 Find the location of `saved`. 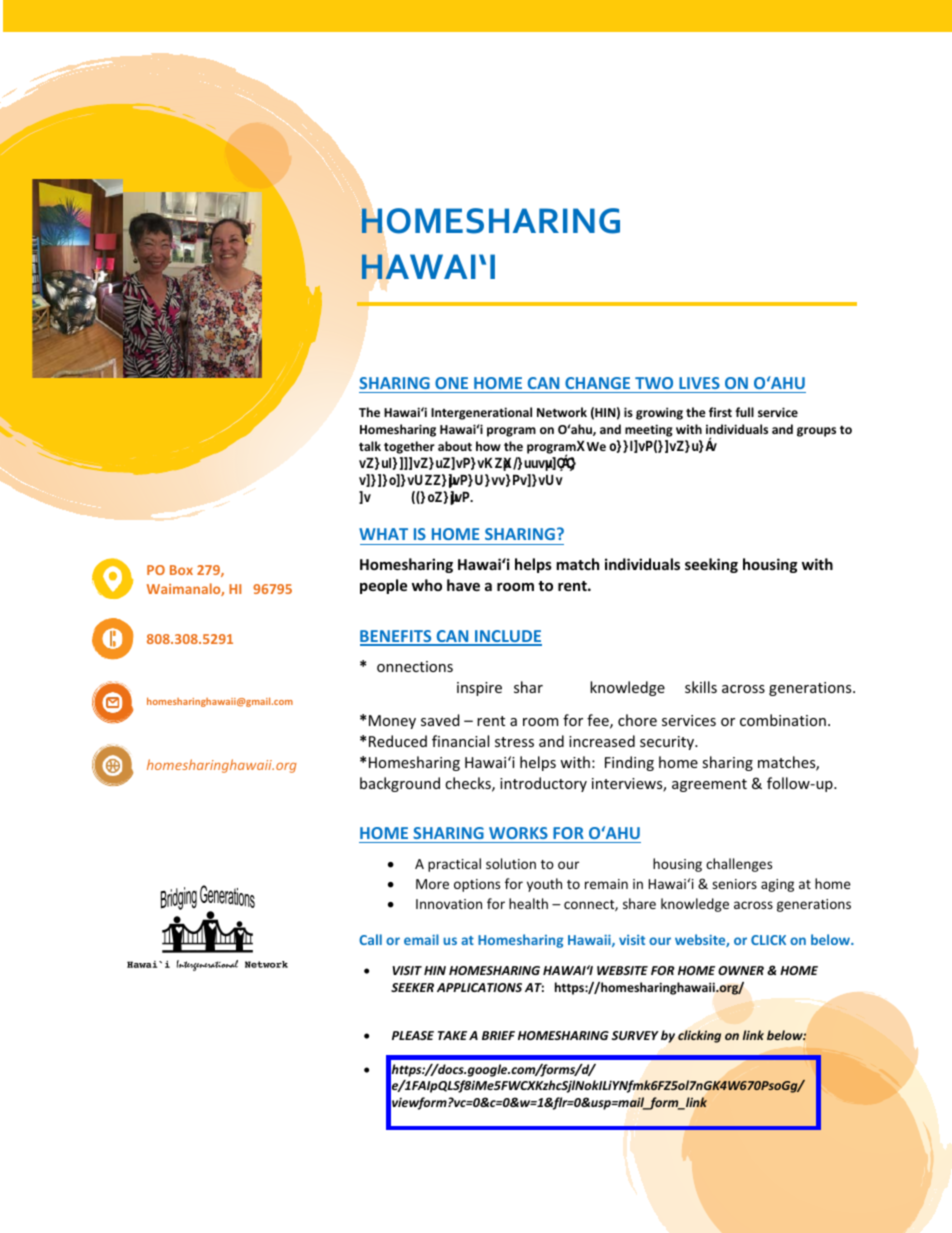

saved is located at coordinates (440, 720).
